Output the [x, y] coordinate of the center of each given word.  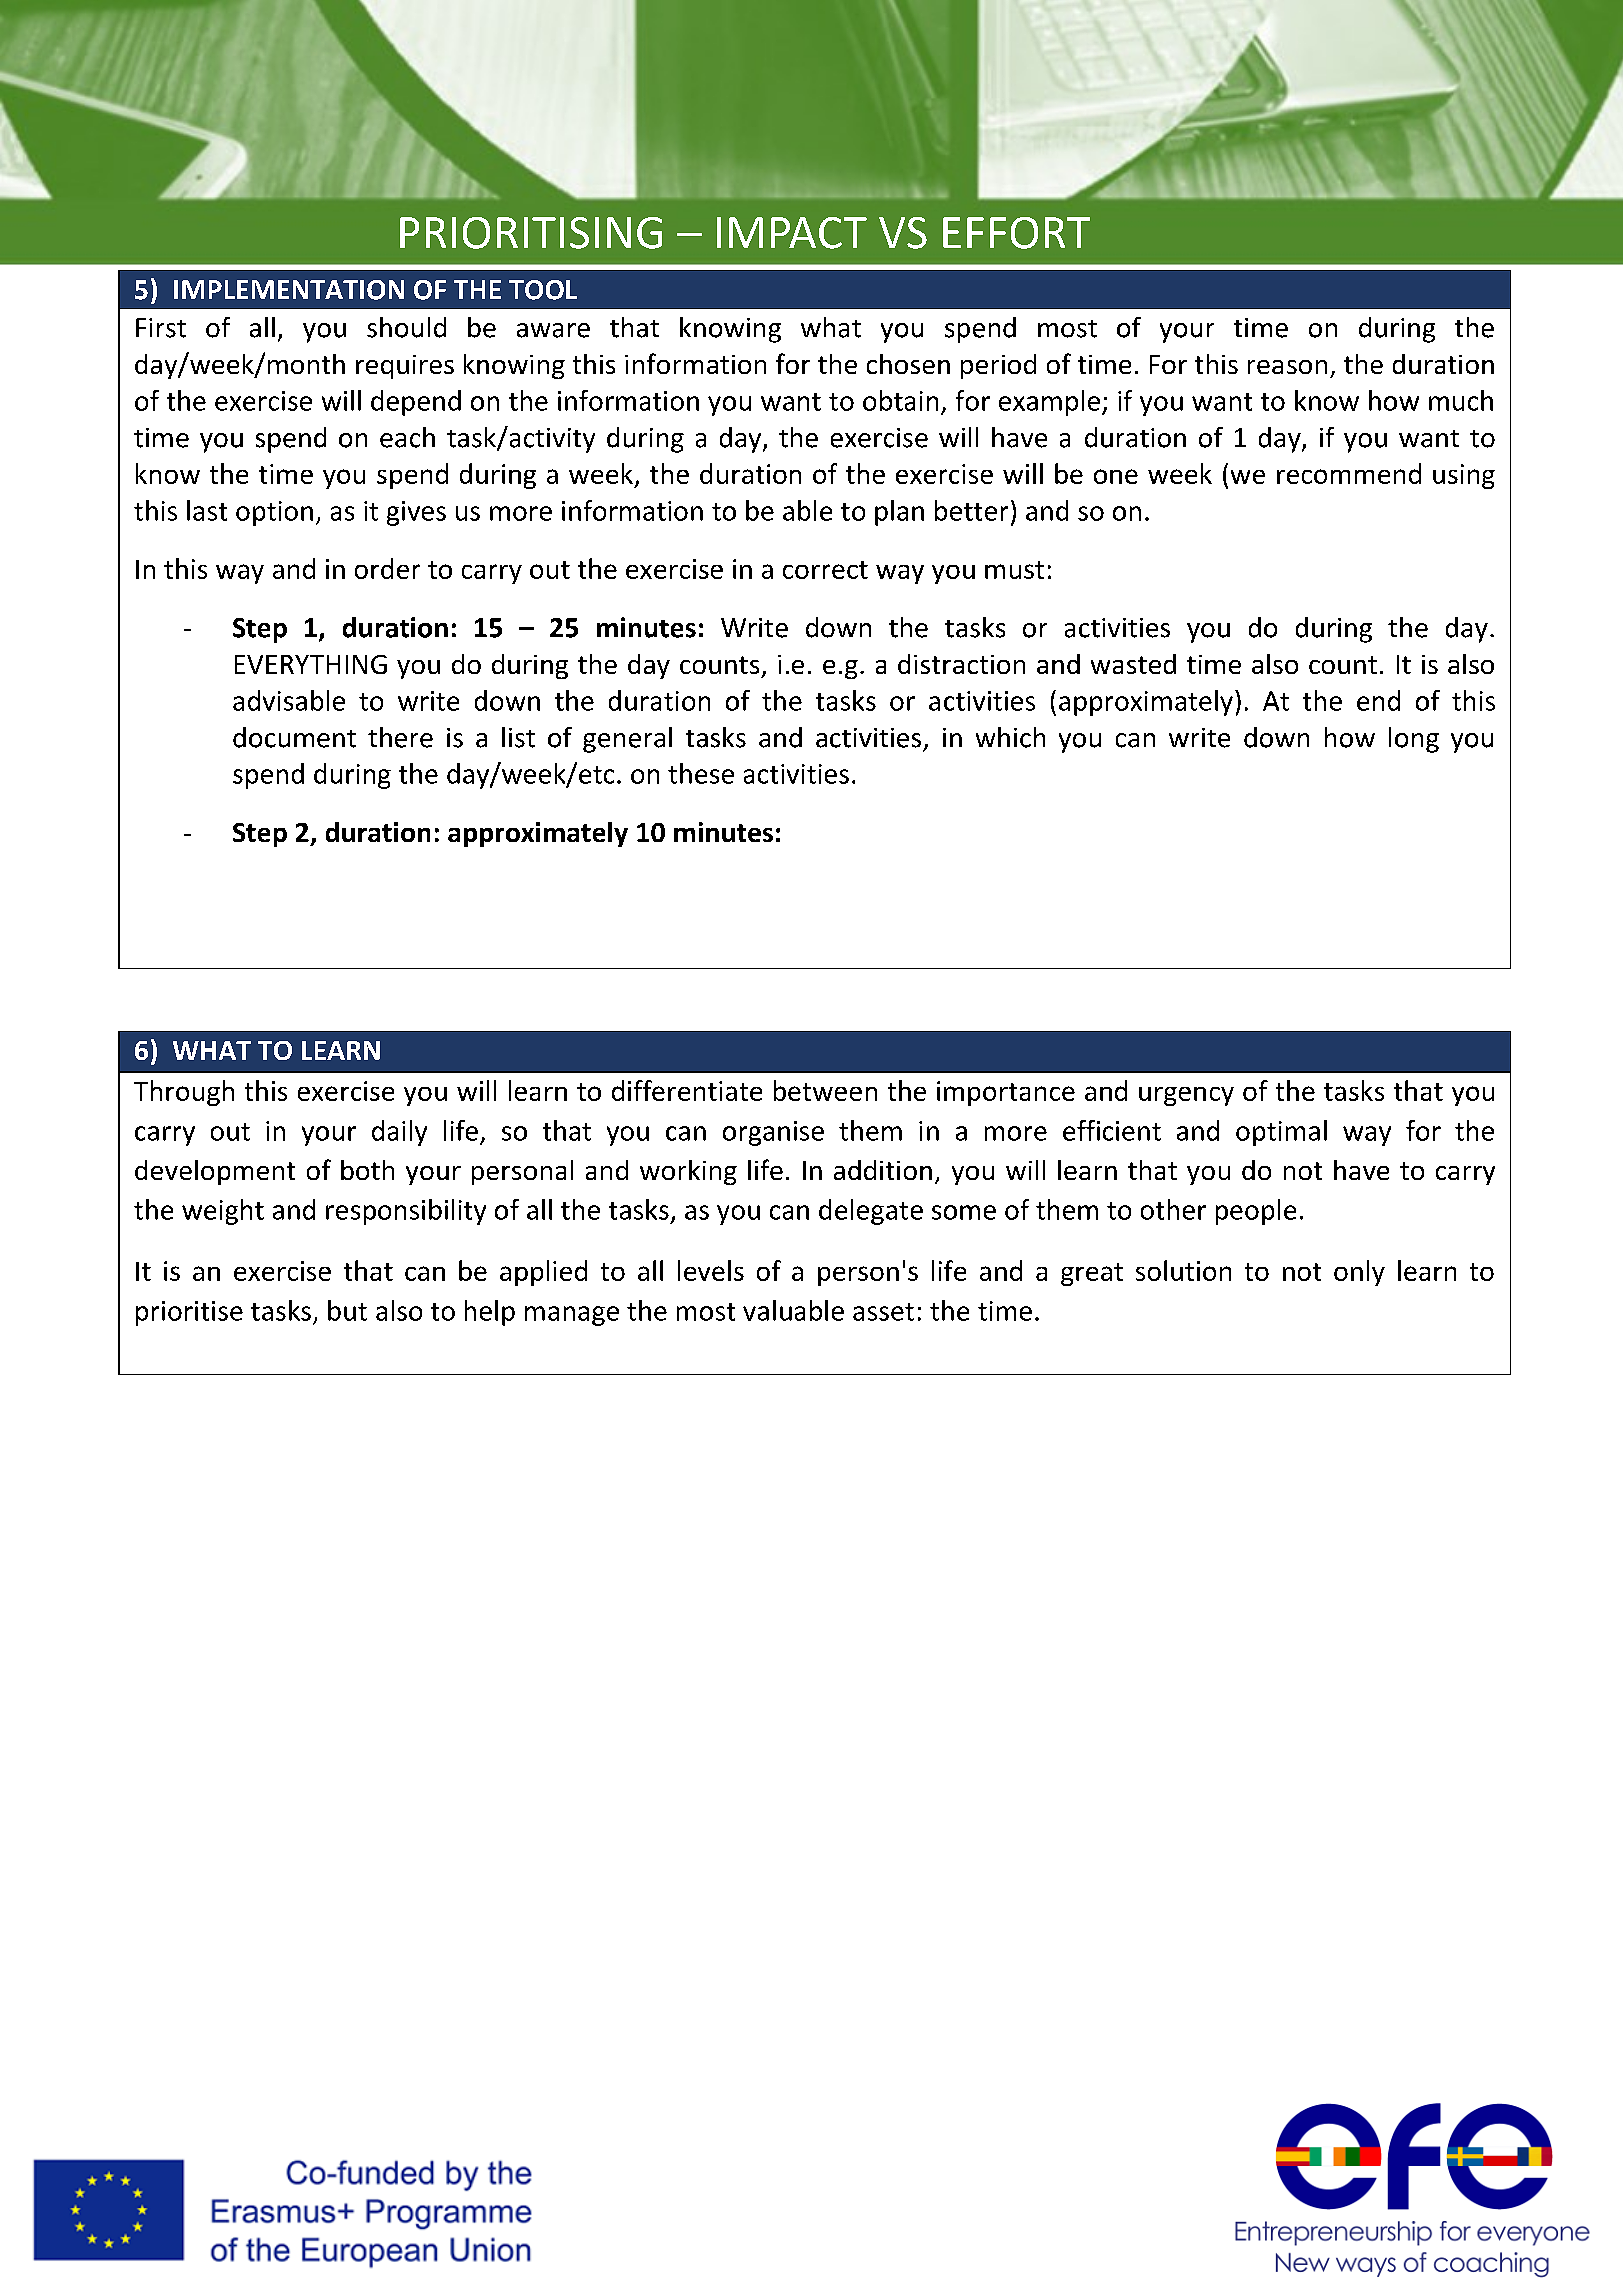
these [701, 773]
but [347, 1310]
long [1414, 740]
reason [1287, 367]
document [294, 737]
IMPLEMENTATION [289, 290]
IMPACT [792, 233]
